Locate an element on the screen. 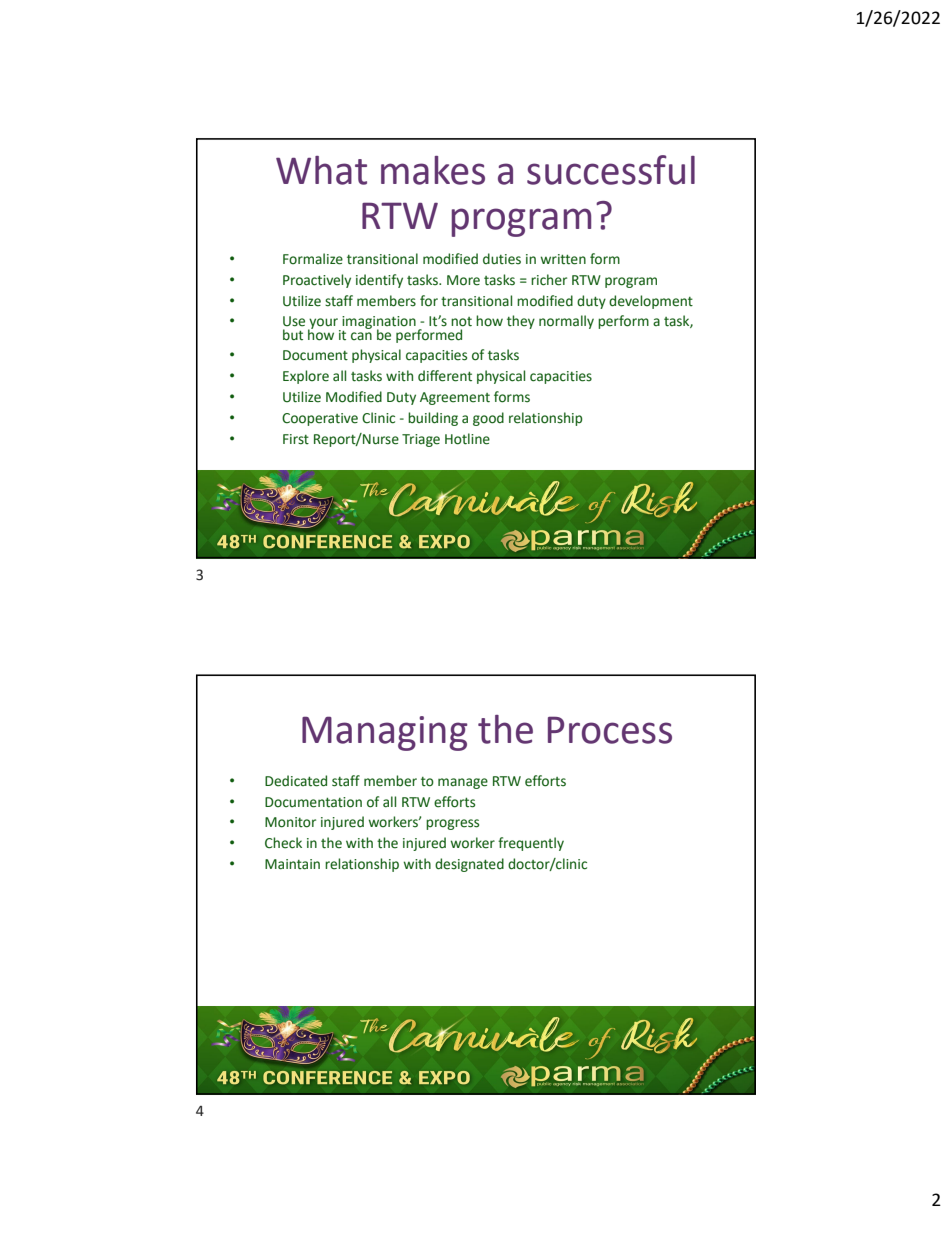 The height and width of the screenshot is (1233, 952). successful is located at coordinates (611, 170).
